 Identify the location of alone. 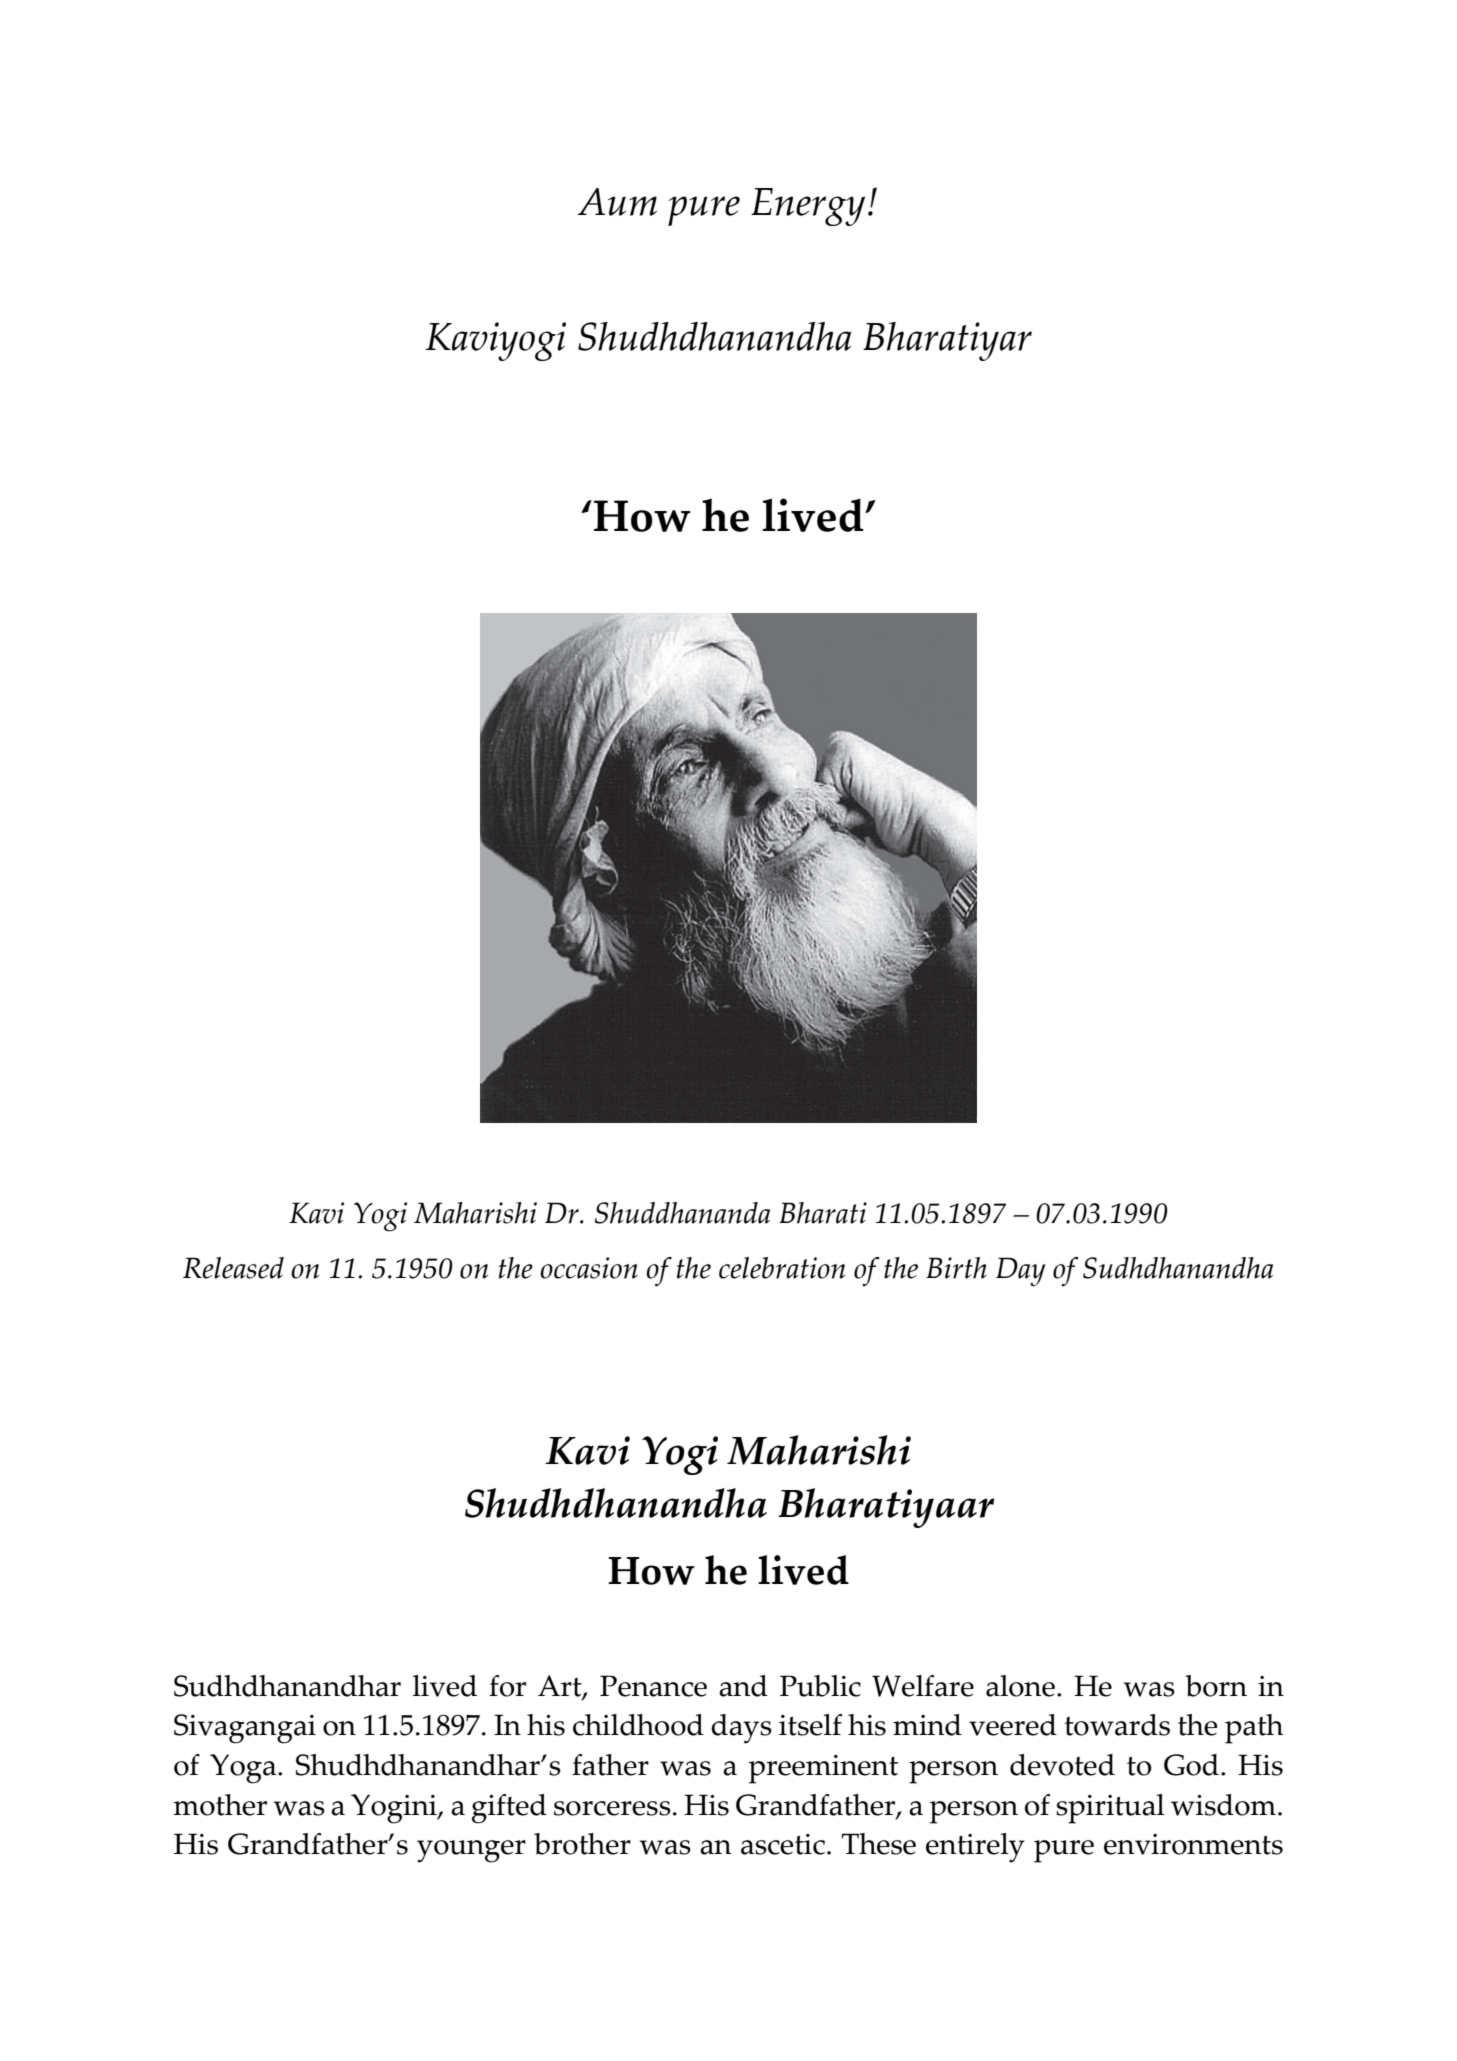
(1020, 1686).
